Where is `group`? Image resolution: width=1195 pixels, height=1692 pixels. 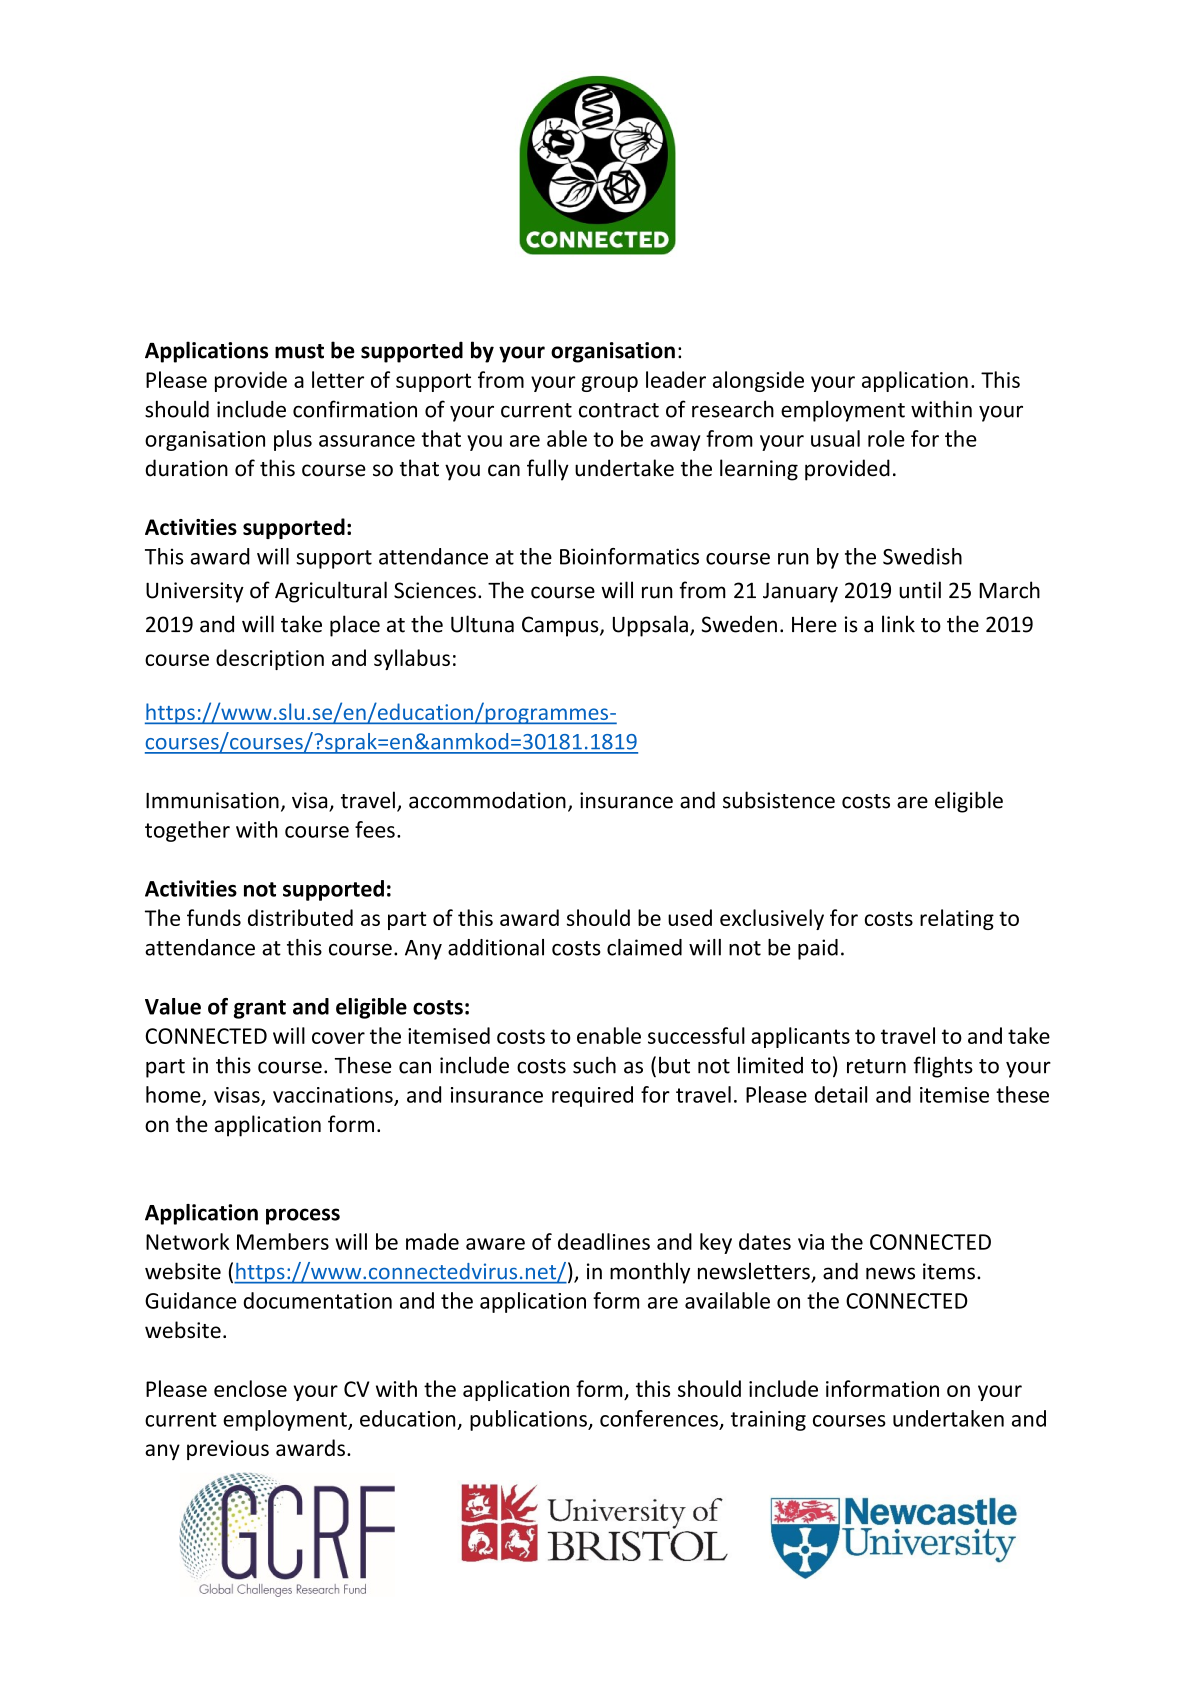
group is located at coordinates (610, 384).
